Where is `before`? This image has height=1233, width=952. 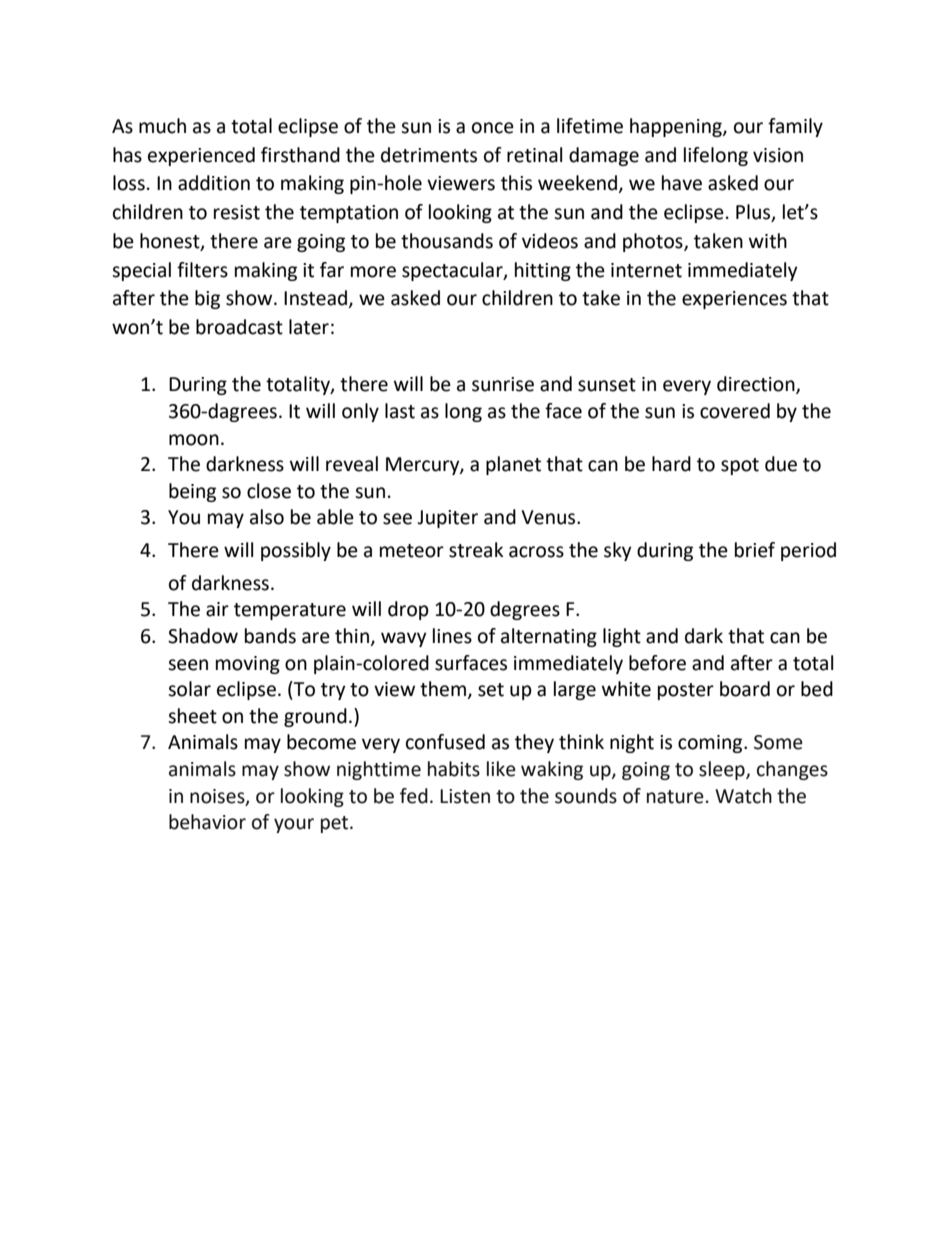
before is located at coordinates (657, 663).
